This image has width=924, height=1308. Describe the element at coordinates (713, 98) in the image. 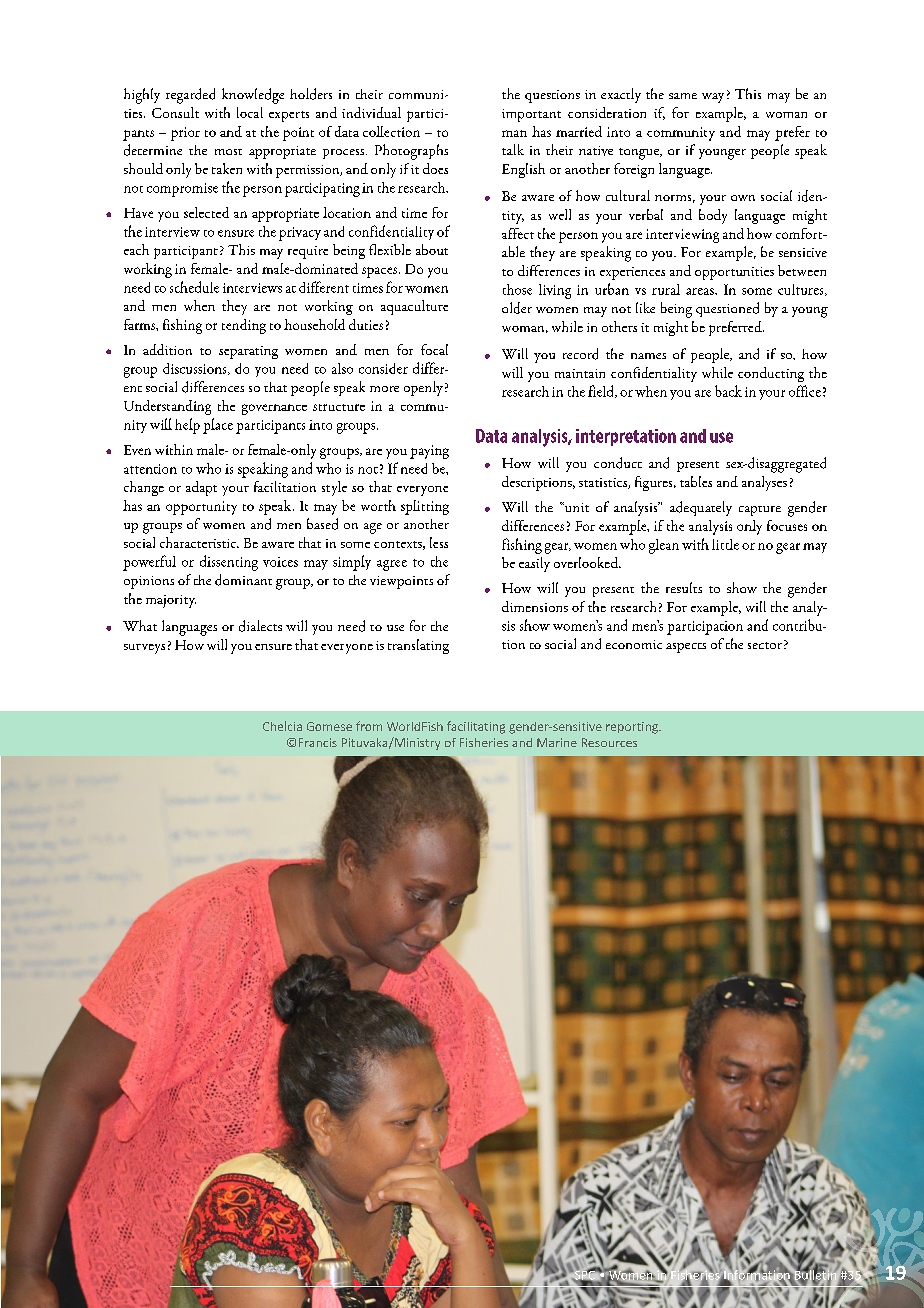

I see `way` at that location.
